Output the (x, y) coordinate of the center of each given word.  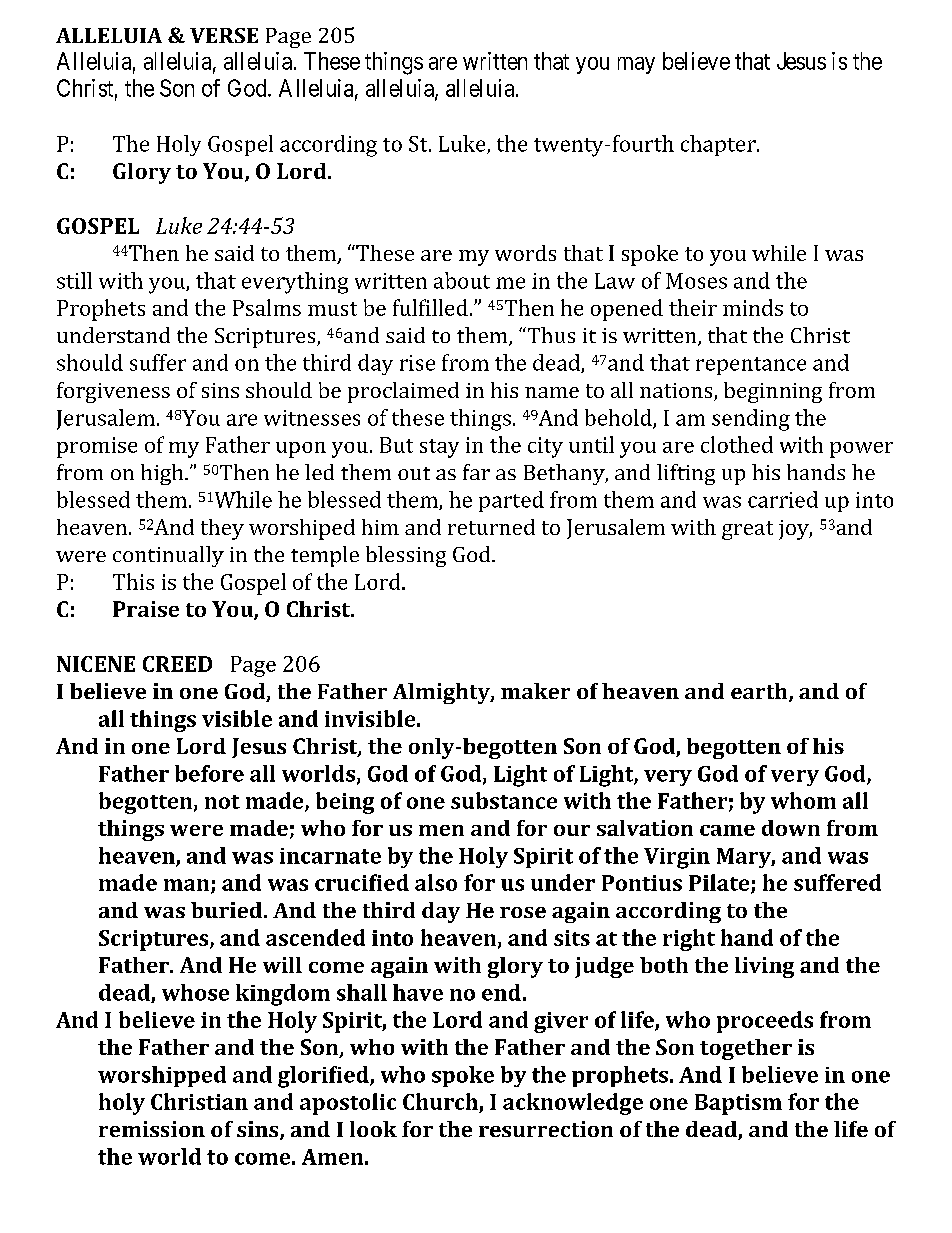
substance (504, 800)
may (636, 65)
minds (753, 307)
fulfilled (430, 307)
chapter (719, 145)
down (791, 828)
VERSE (224, 35)
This (133, 581)
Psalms (267, 307)
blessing (406, 556)
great (747, 530)
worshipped (162, 1076)
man (188, 886)
